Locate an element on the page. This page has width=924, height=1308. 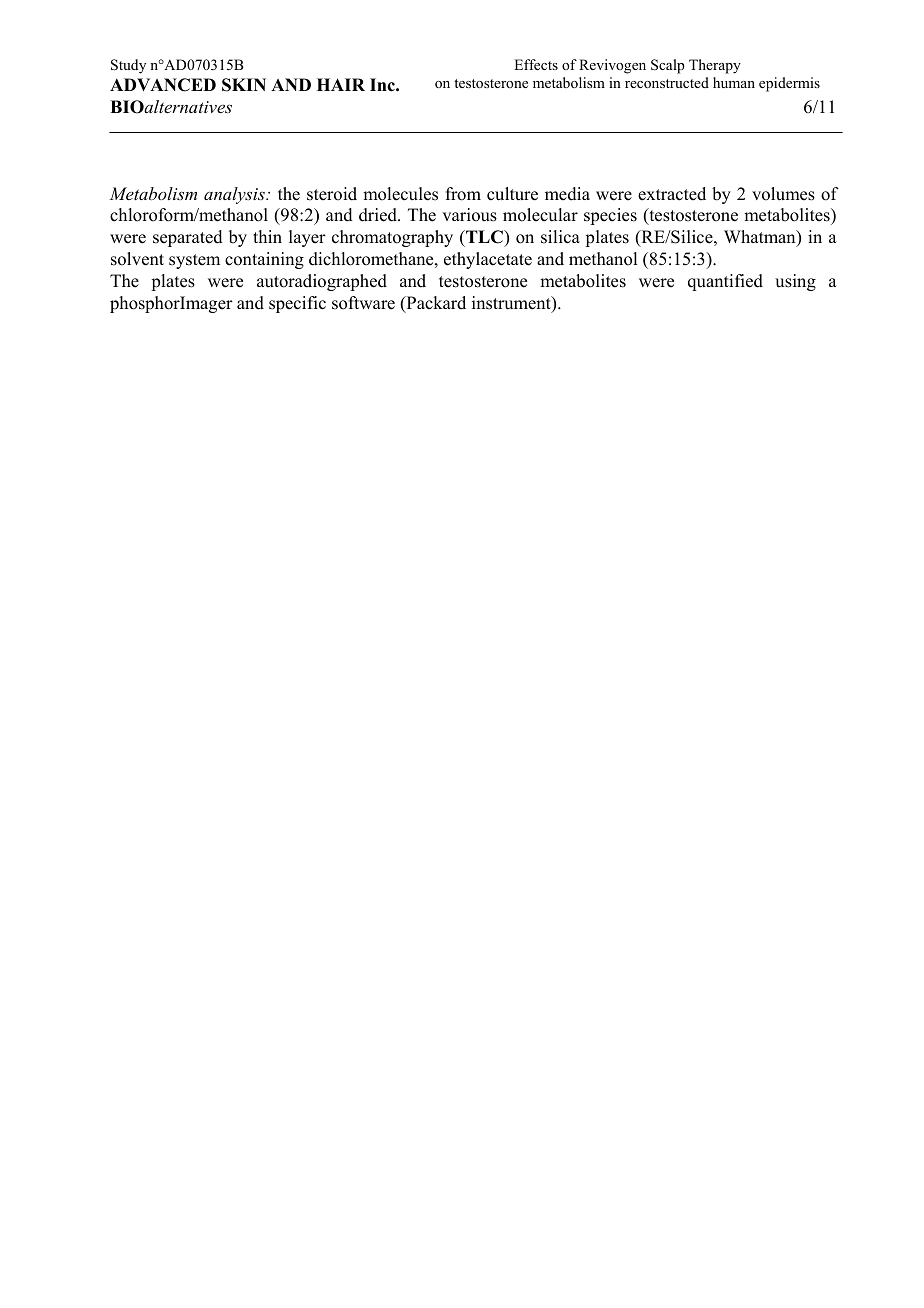
SKIN is located at coordinates (244, 85).
